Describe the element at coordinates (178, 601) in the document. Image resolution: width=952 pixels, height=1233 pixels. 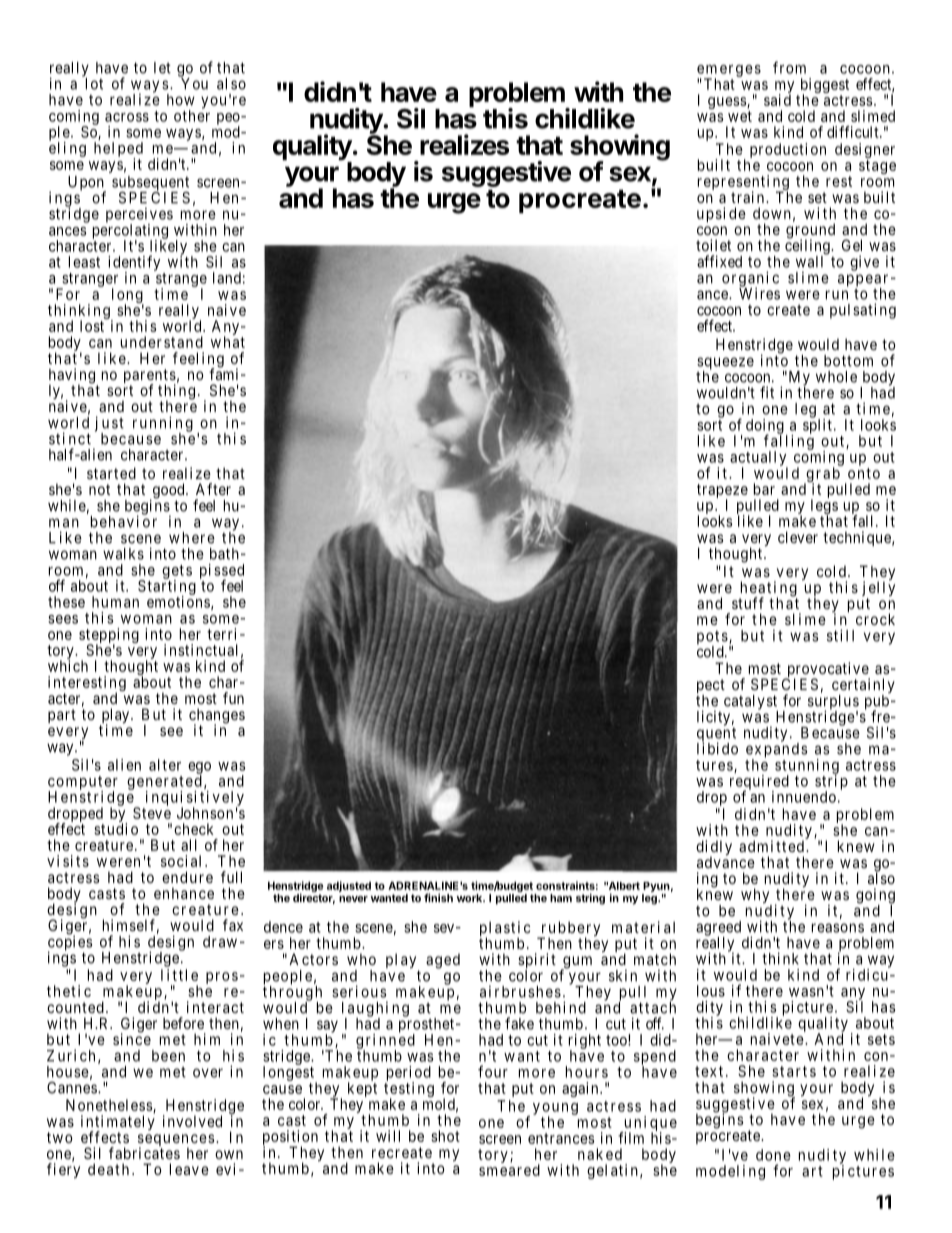
I see `emotions` at that location.
